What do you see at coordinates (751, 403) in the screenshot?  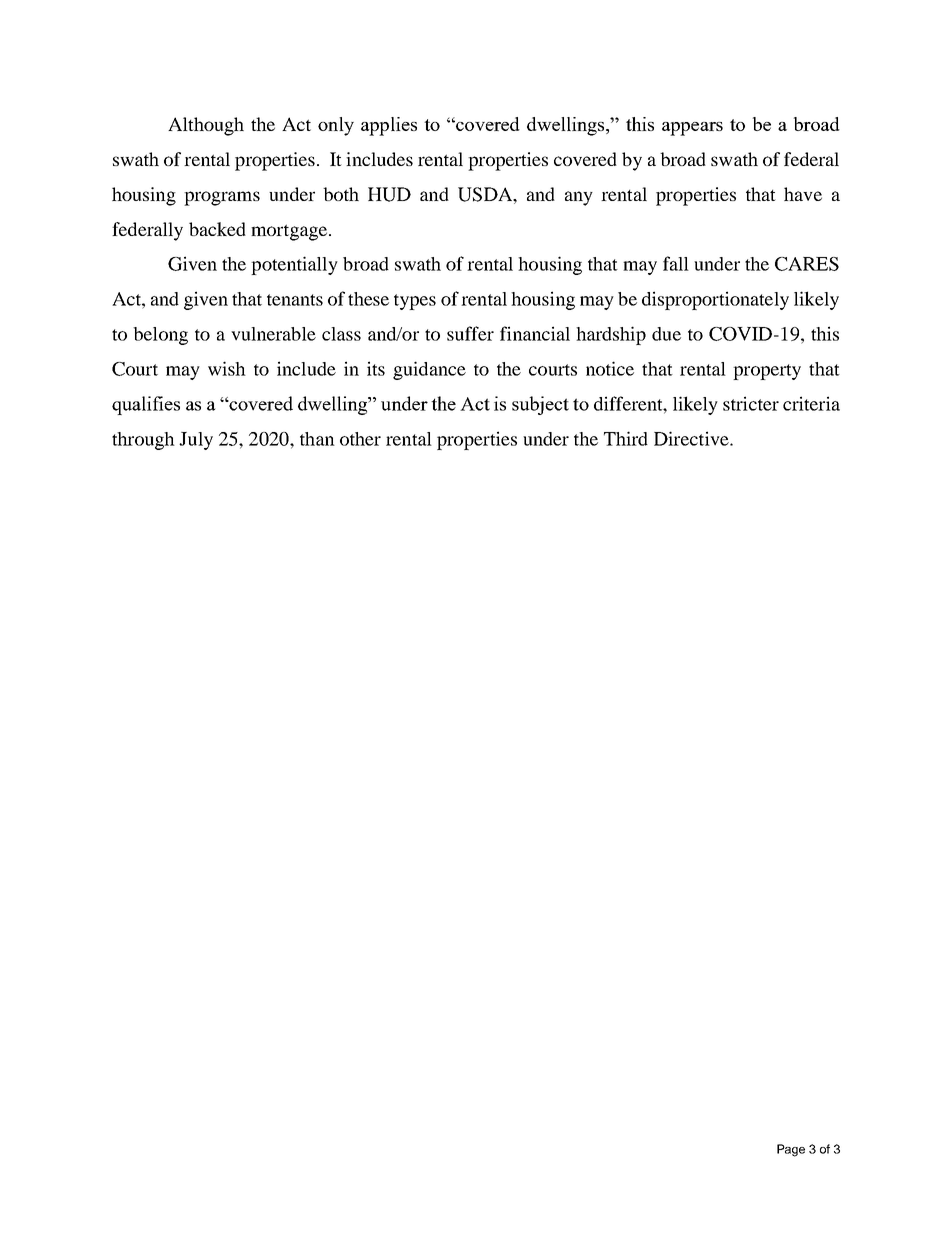 I see `stricter` at bounding box center [751, 403].
